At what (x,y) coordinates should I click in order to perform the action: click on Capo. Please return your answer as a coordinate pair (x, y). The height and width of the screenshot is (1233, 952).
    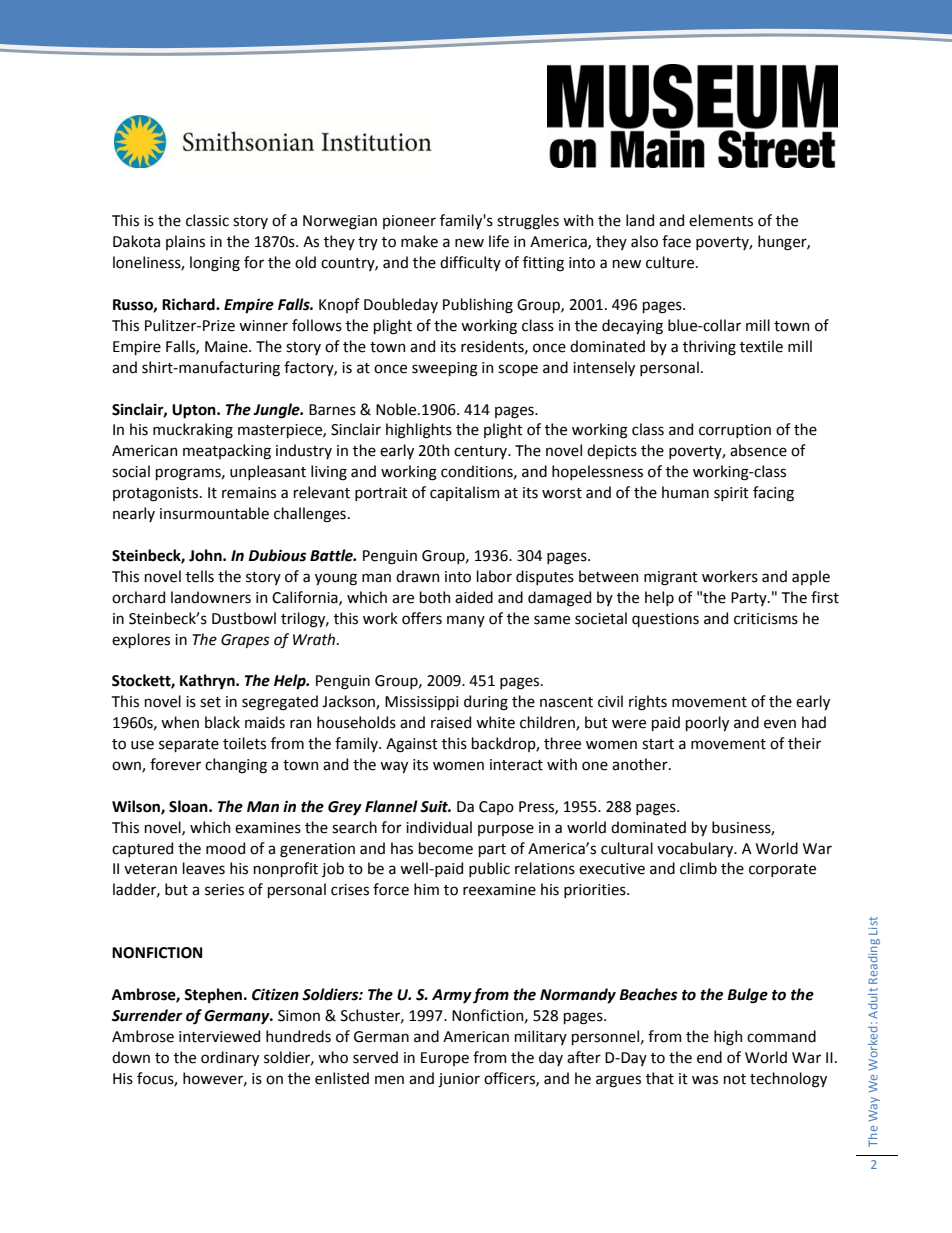
    Looking at the image, I should click on (496, 808).
